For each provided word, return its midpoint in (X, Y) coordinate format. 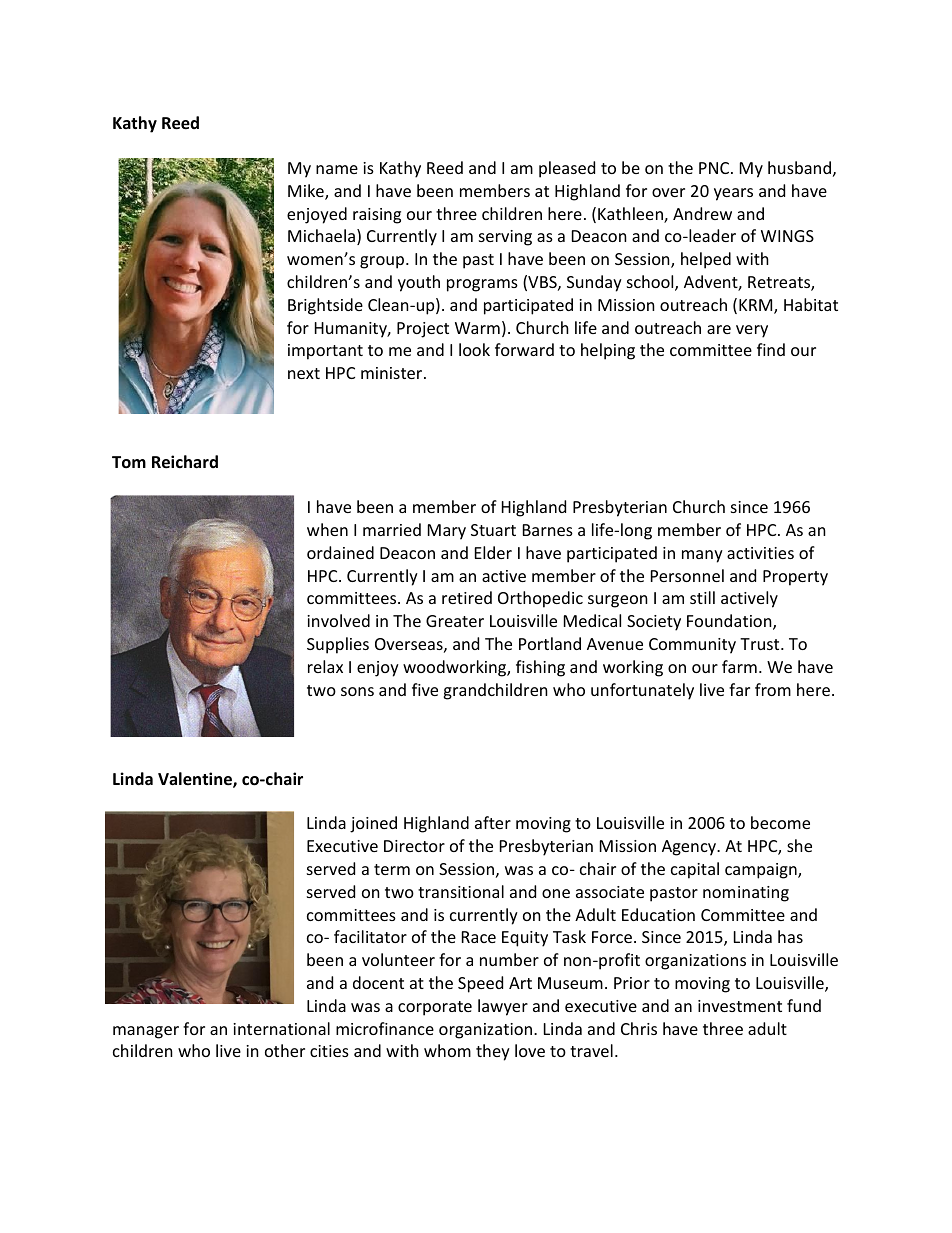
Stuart (493, 530)
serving (505, 238)
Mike (307, 192)
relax (325, 666)
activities (760, 553)
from (773, 689)
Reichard (185, 462)
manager (146, 1032)
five (425, 689)
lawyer (503, 1007)
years (733, 194)
